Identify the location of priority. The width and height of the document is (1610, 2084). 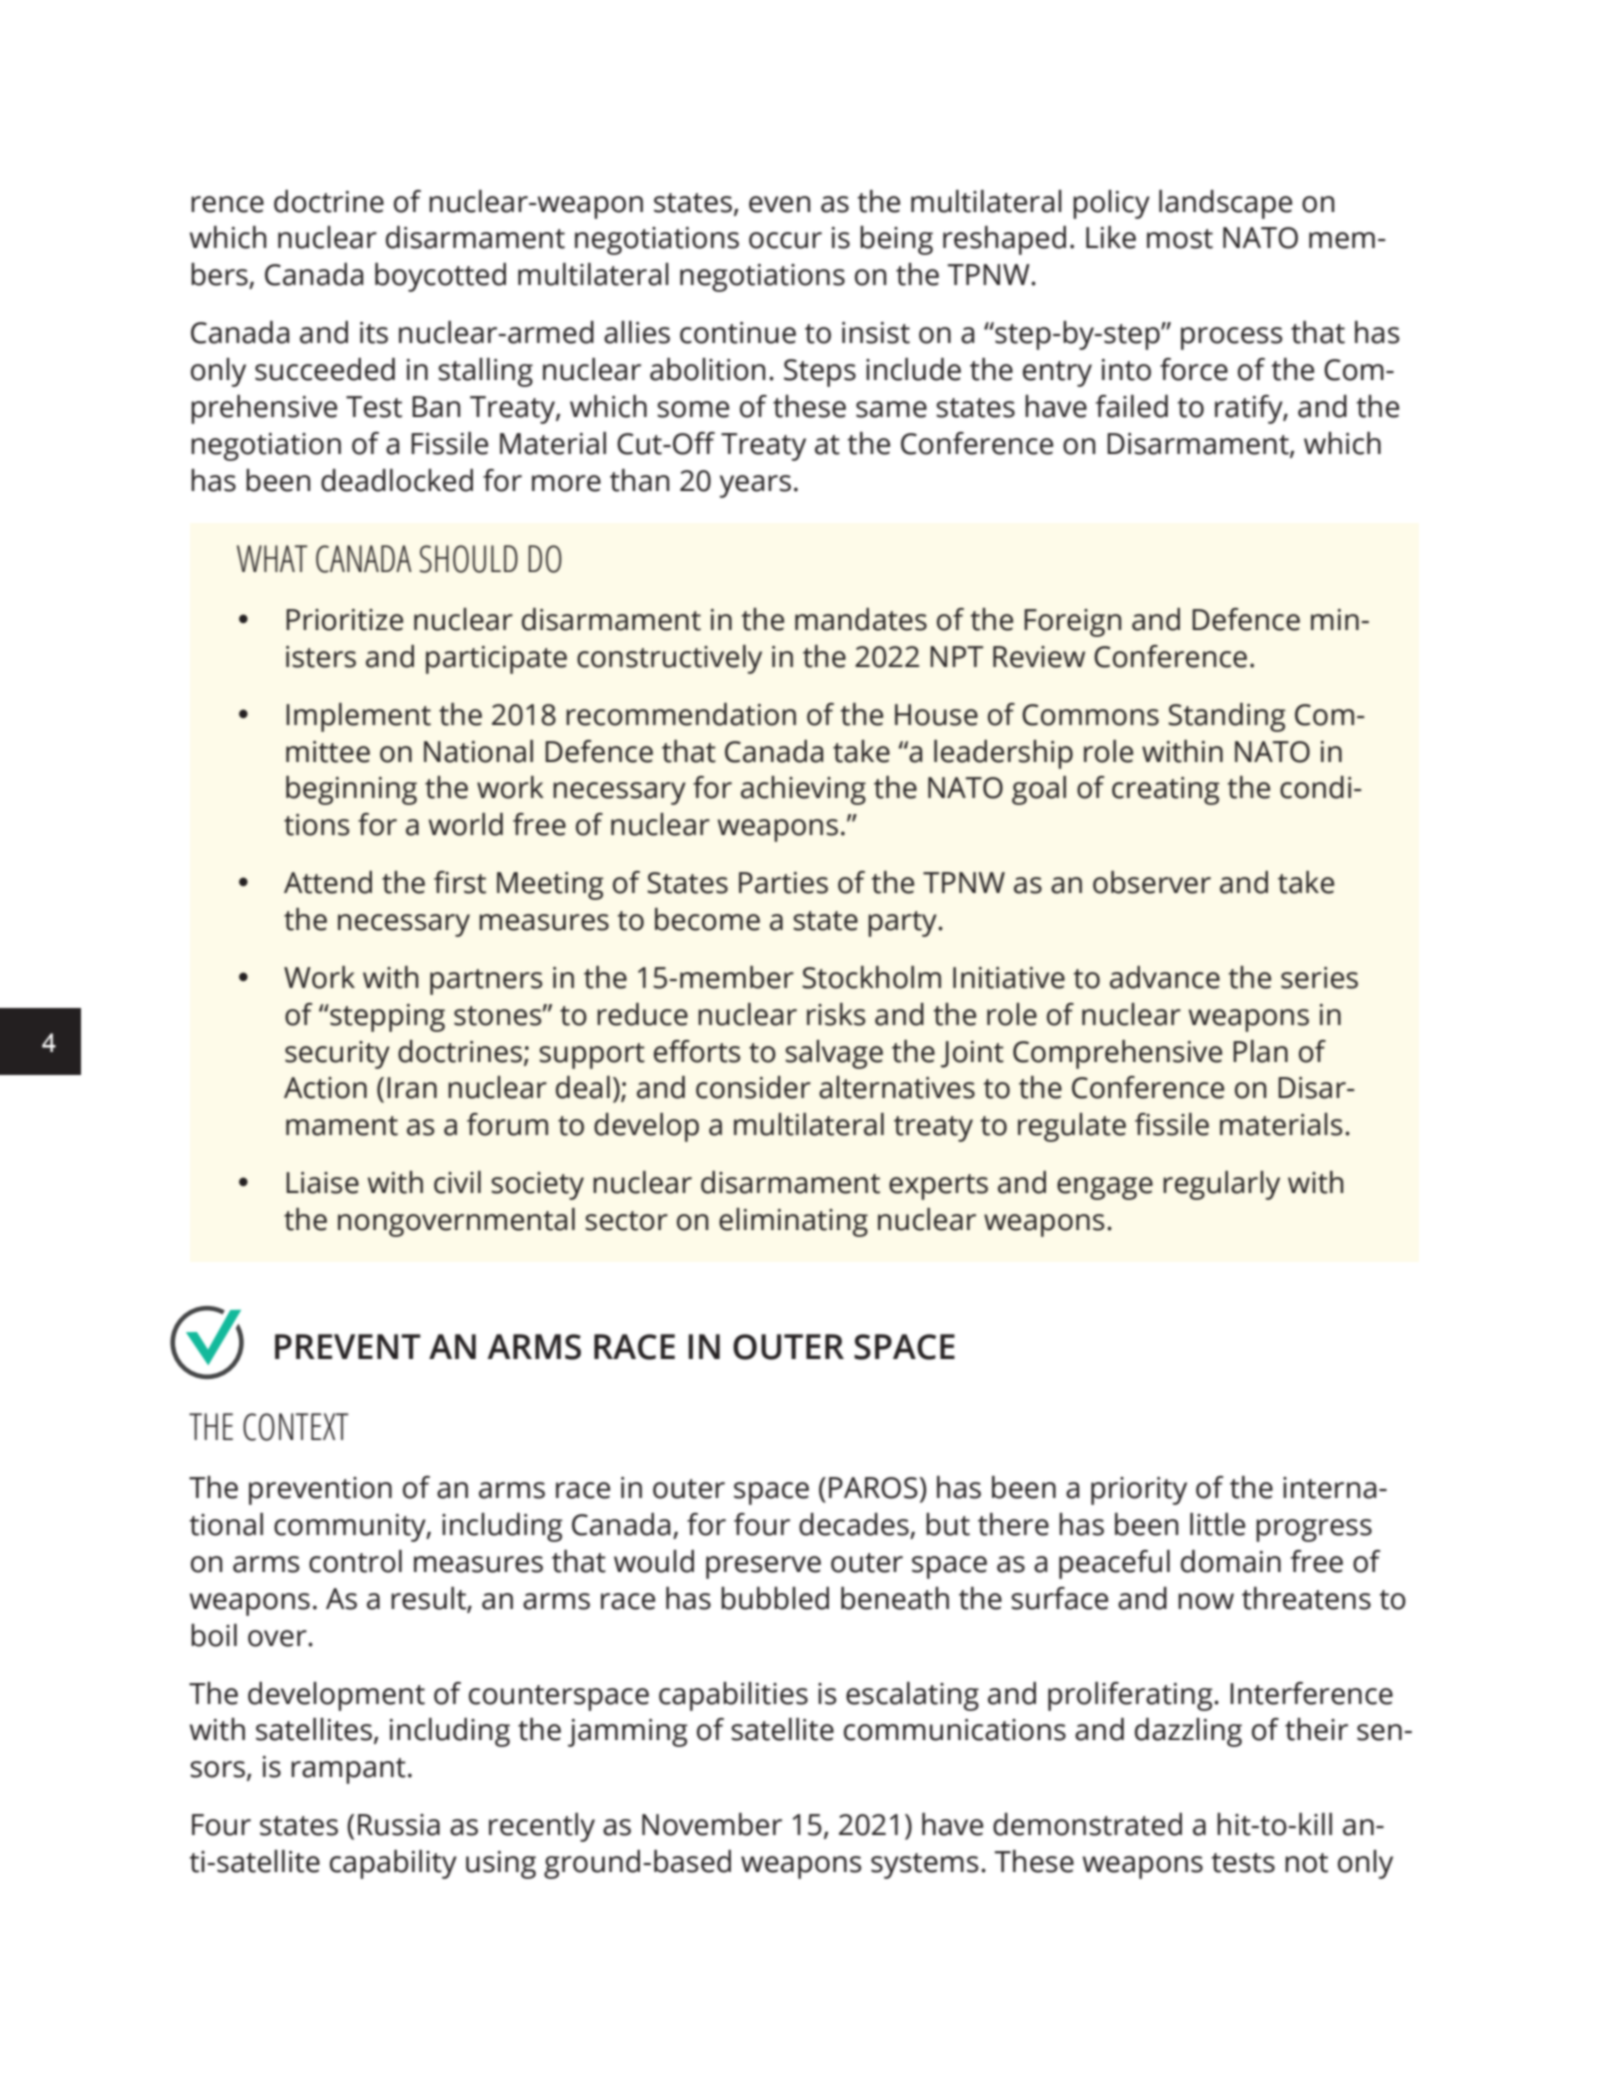
(1139, 1491).
